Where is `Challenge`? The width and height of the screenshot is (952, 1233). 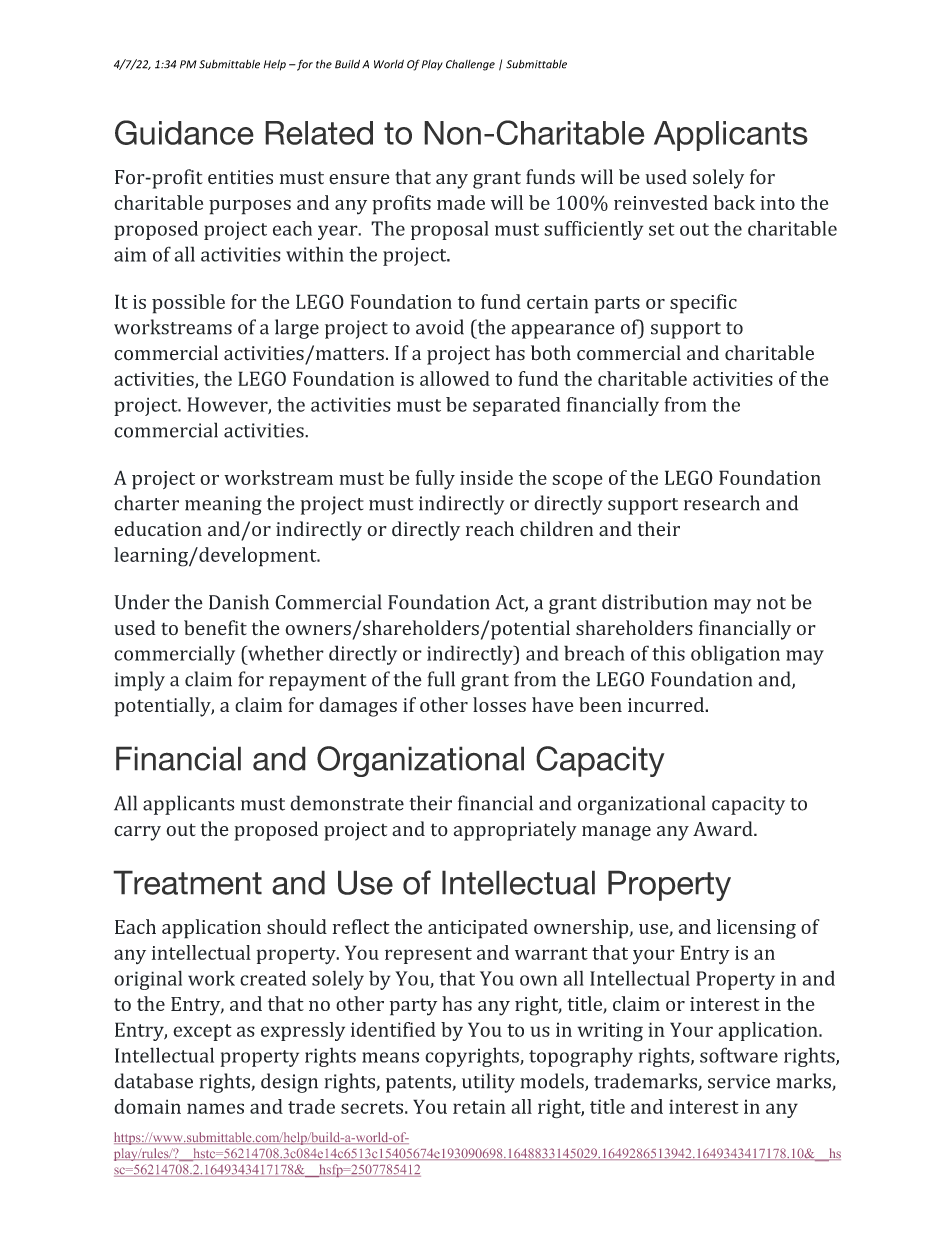 Challenge is located at coordinates (470, 65).
